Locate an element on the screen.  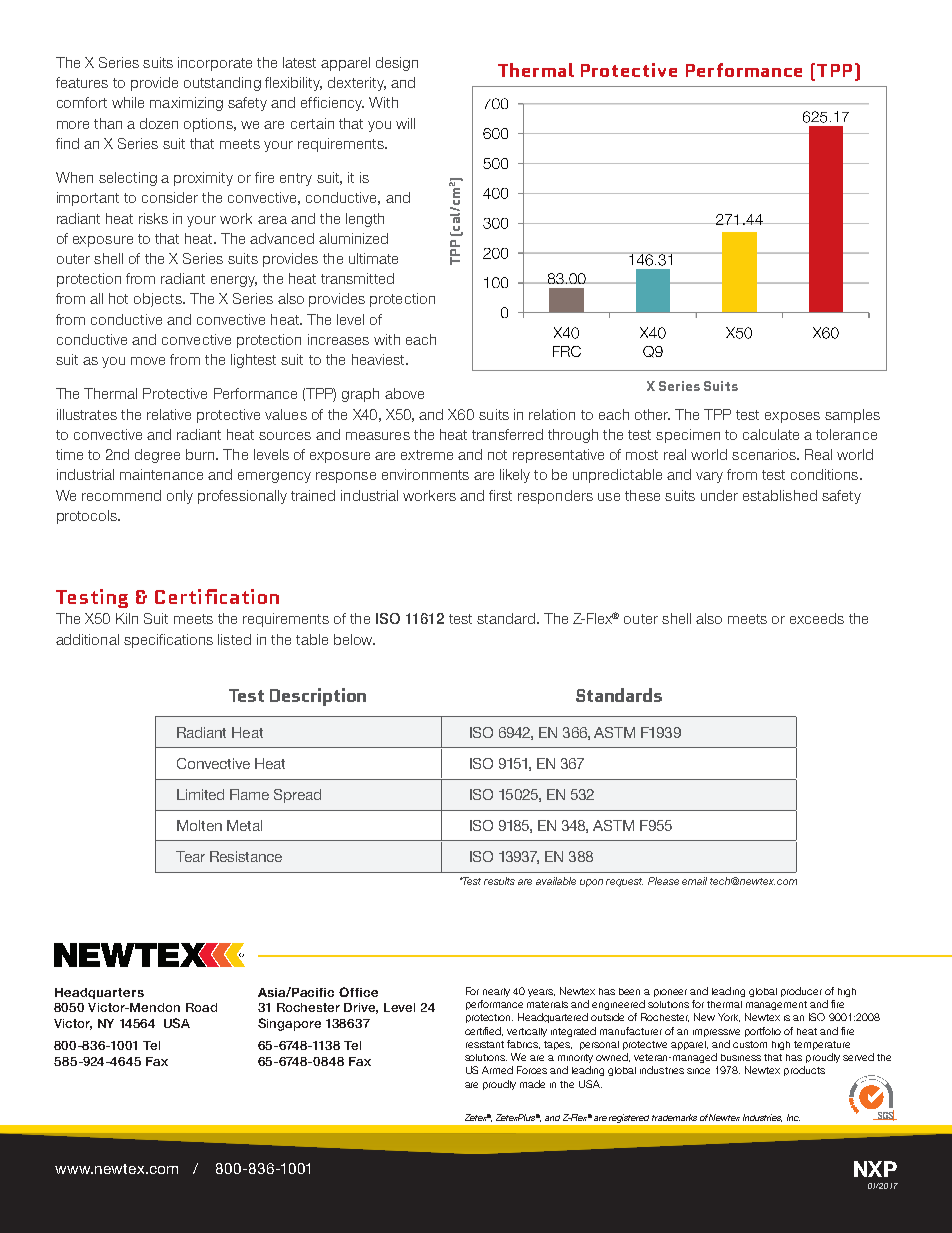
Limited is located at coordinates (200, 794).
